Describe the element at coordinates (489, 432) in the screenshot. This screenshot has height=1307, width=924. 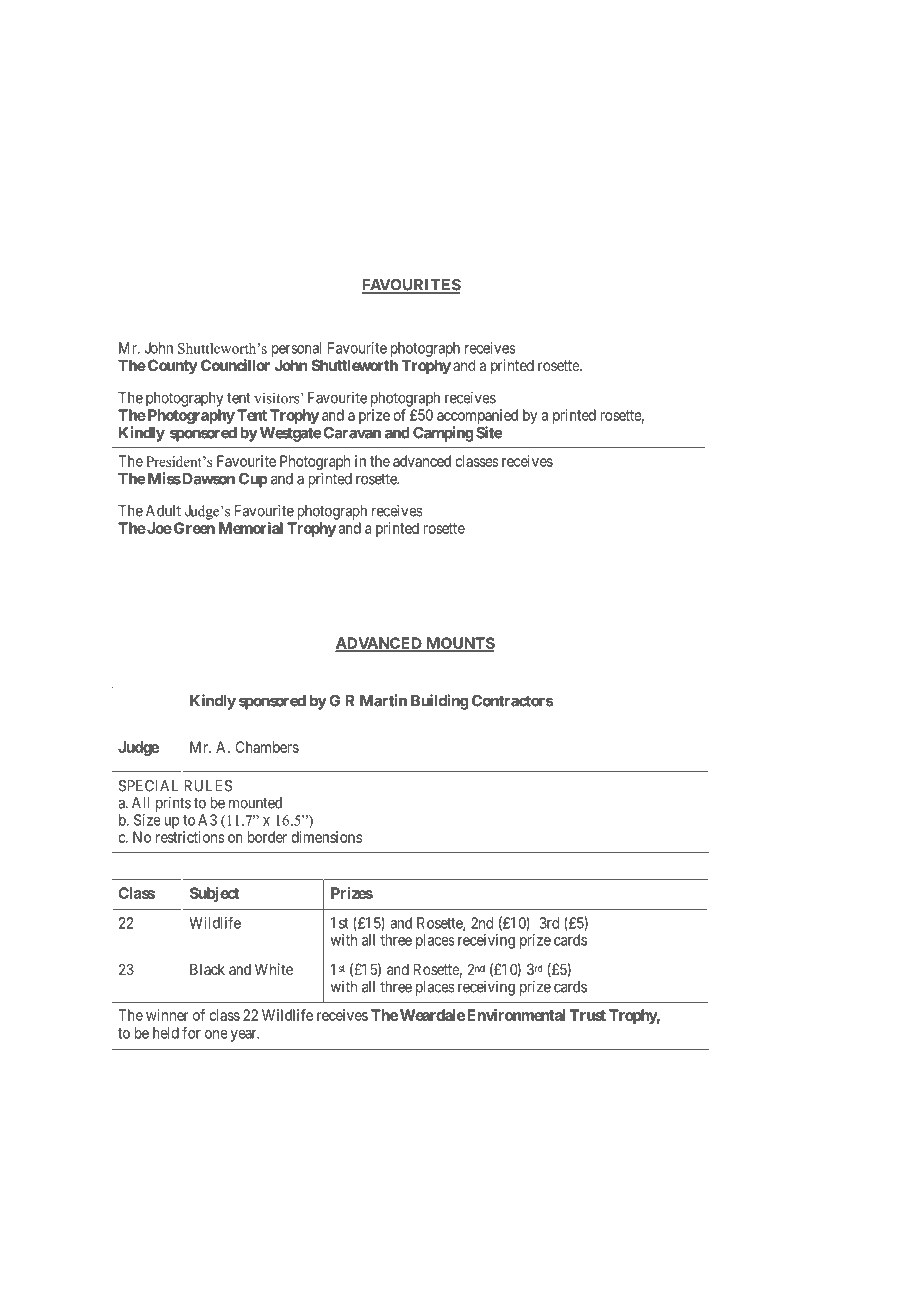
I see `Site` at that location.
